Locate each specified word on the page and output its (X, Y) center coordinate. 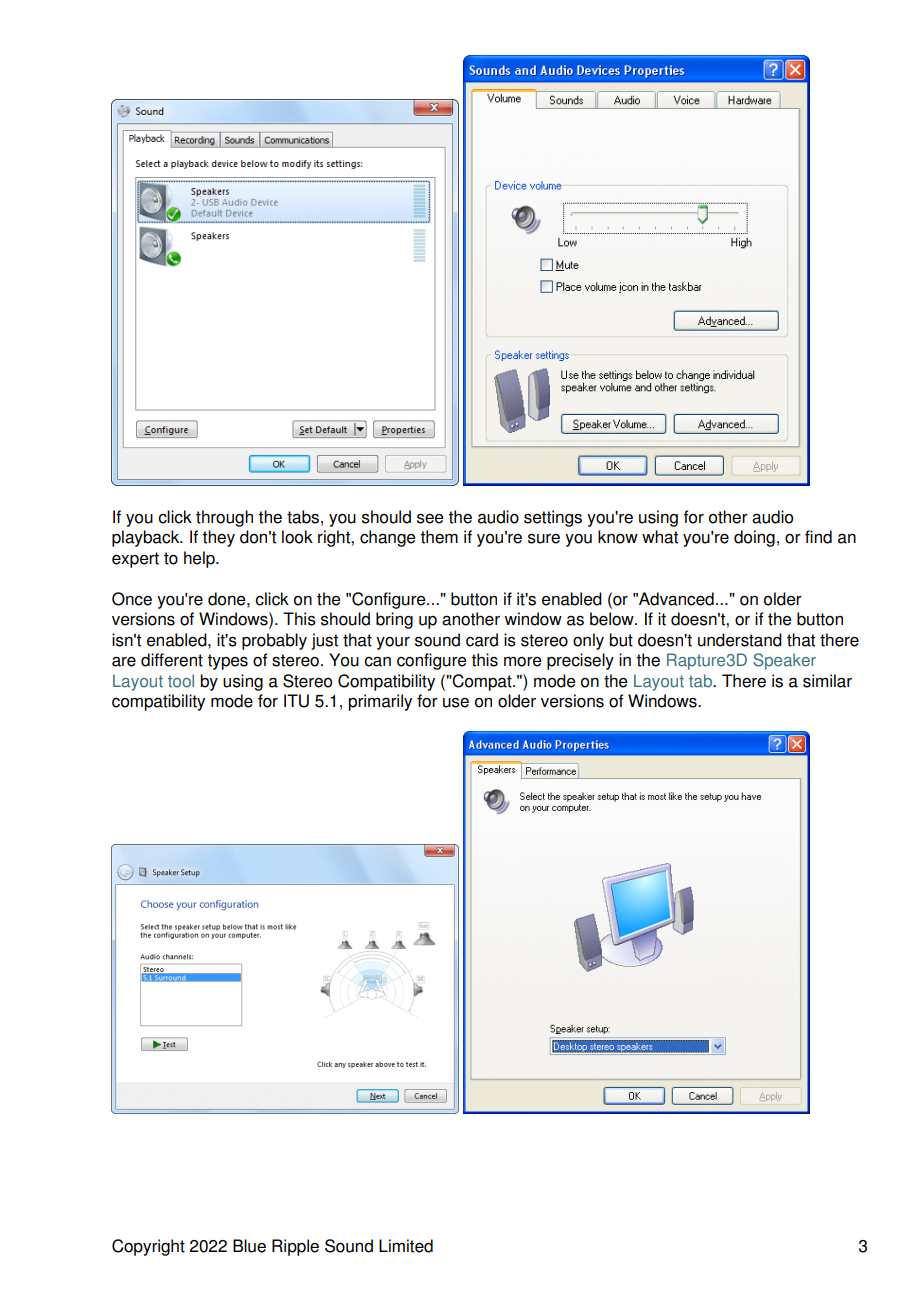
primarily (380, 702)
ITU (296, 701)
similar (827, 681)
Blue (249, 1246)
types (227, 662)
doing (754, 538)
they (218, 538)
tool (181, 681)
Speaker (784, 661)
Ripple (295, 1247)
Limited (406, 1246)
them (439, 537)
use (456, 703)
